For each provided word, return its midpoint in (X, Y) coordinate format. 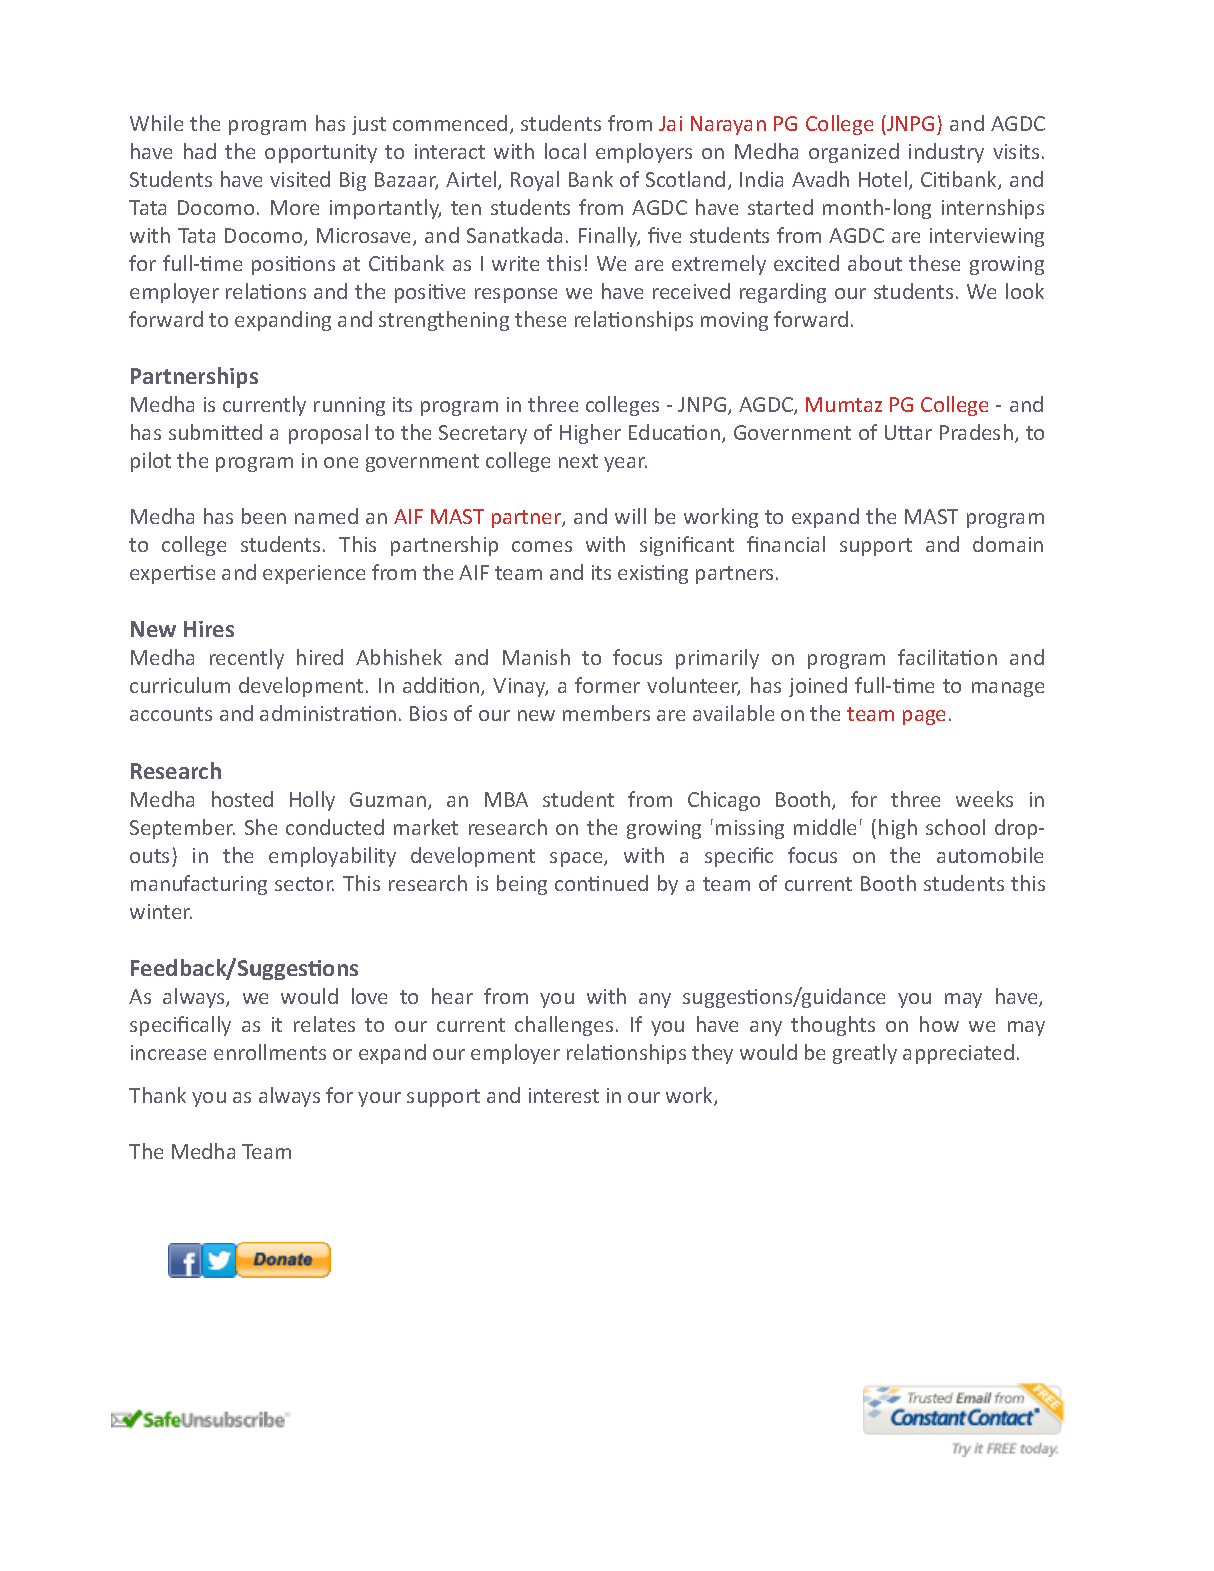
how (939, 1024)
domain (1008, 544)
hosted (242, 799)
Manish (536, 657)
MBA (506, 799)
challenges (564, 1026)
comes (542, 546)
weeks (984, 799)
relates (324, 1024)
